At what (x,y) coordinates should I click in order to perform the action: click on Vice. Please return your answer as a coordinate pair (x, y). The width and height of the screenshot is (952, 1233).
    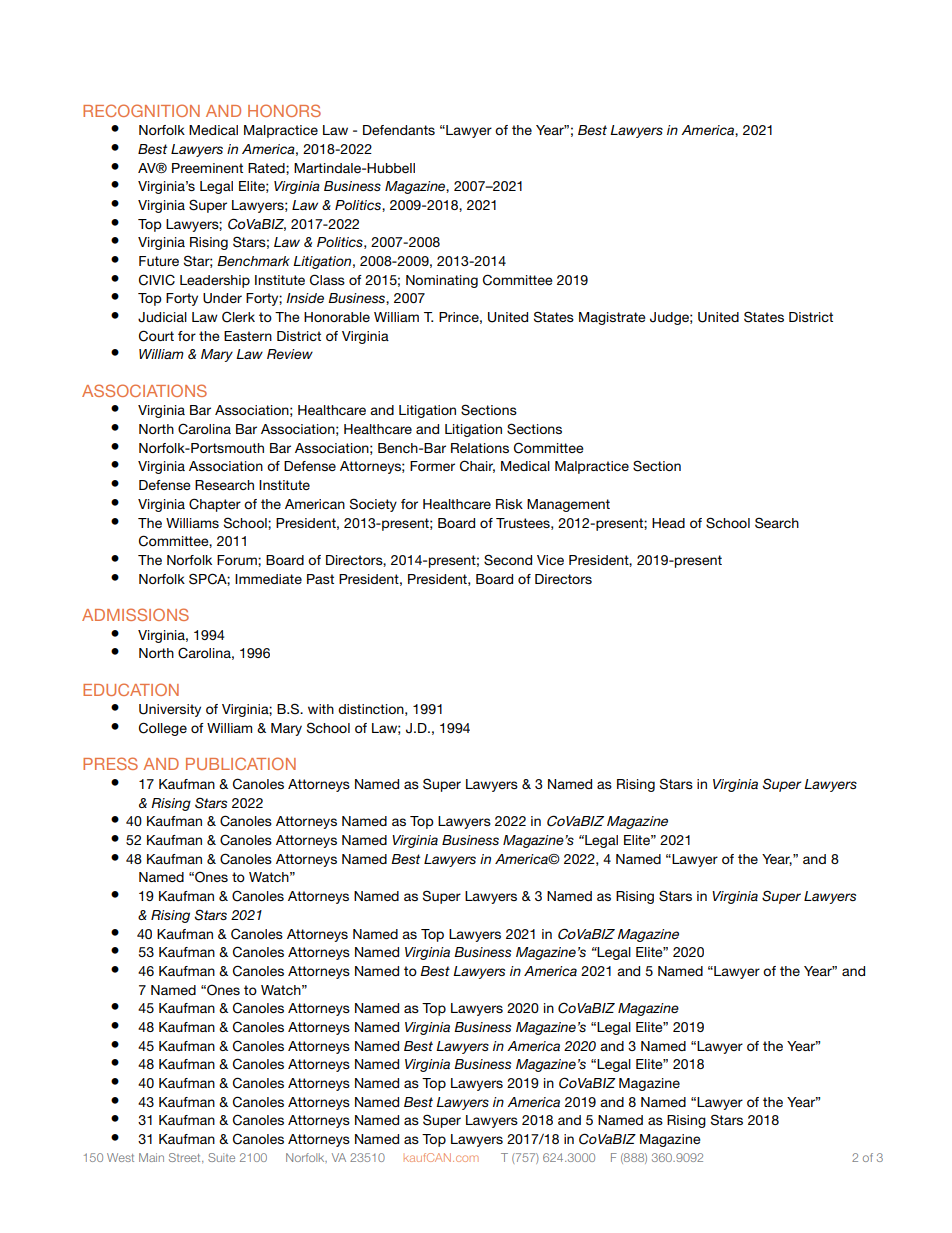
    Looking at the image, I should click on (550, 560).
